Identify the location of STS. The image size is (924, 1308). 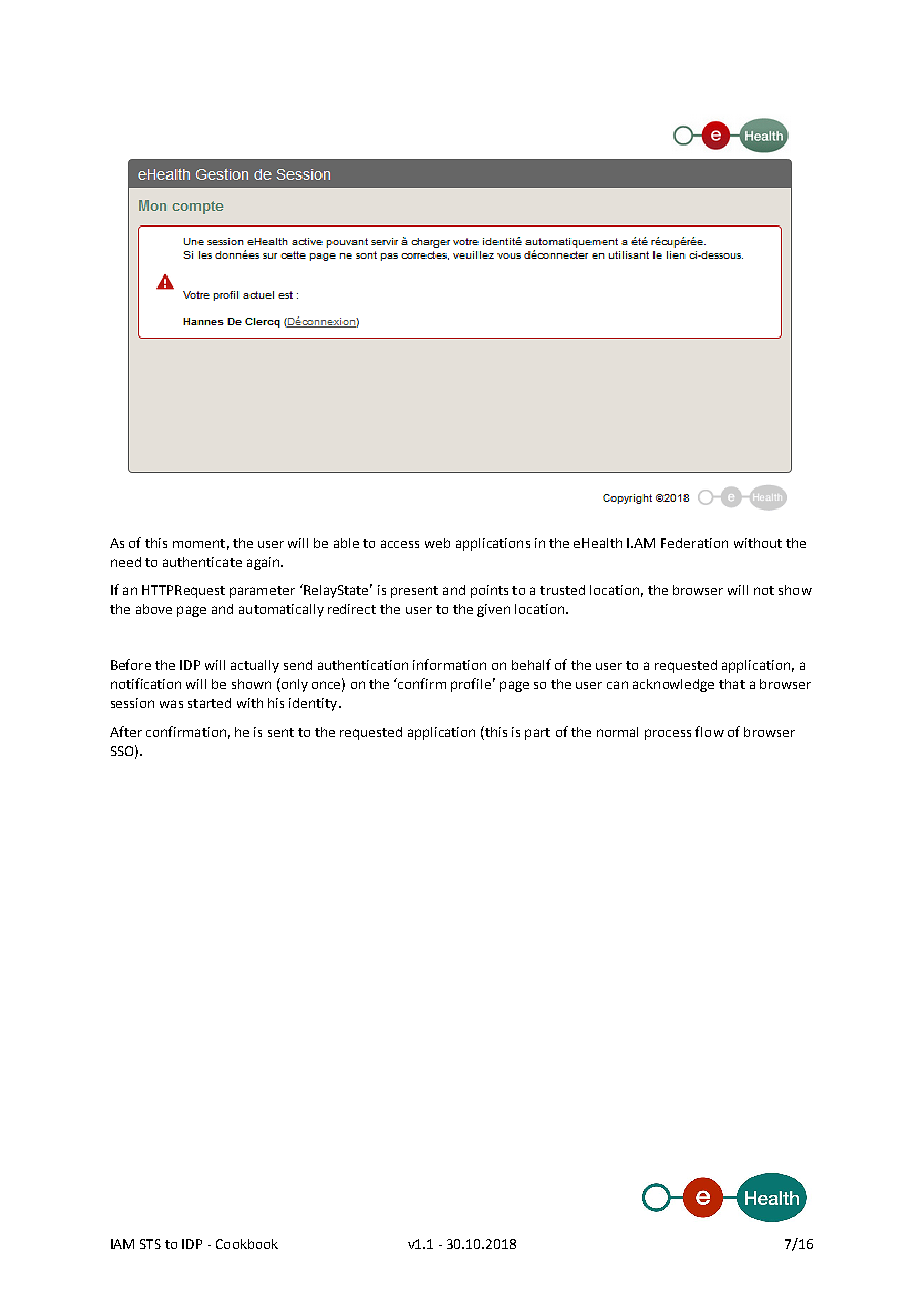
(150, 1244).
